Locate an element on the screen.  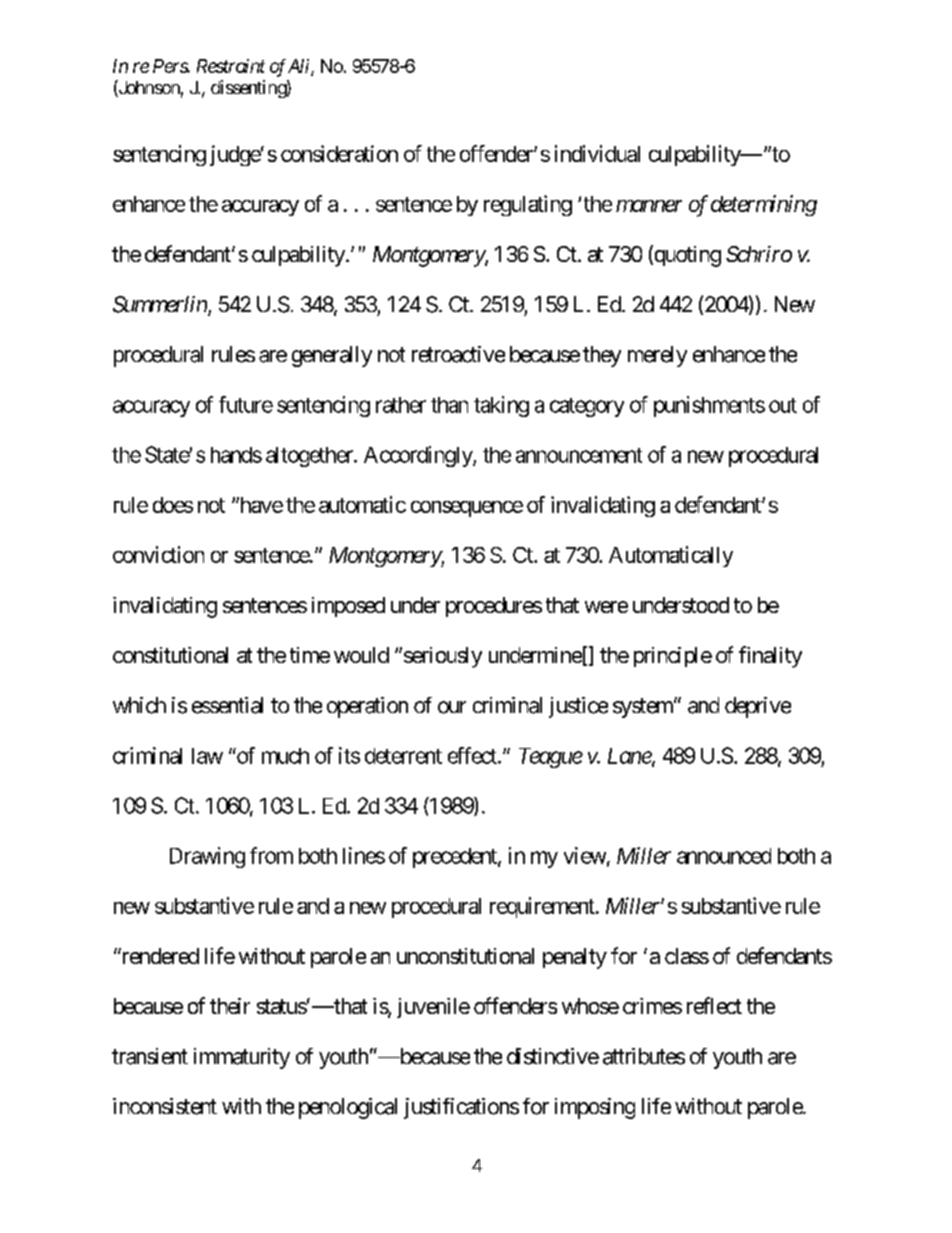
effect is located at coordinates (473, 755).
